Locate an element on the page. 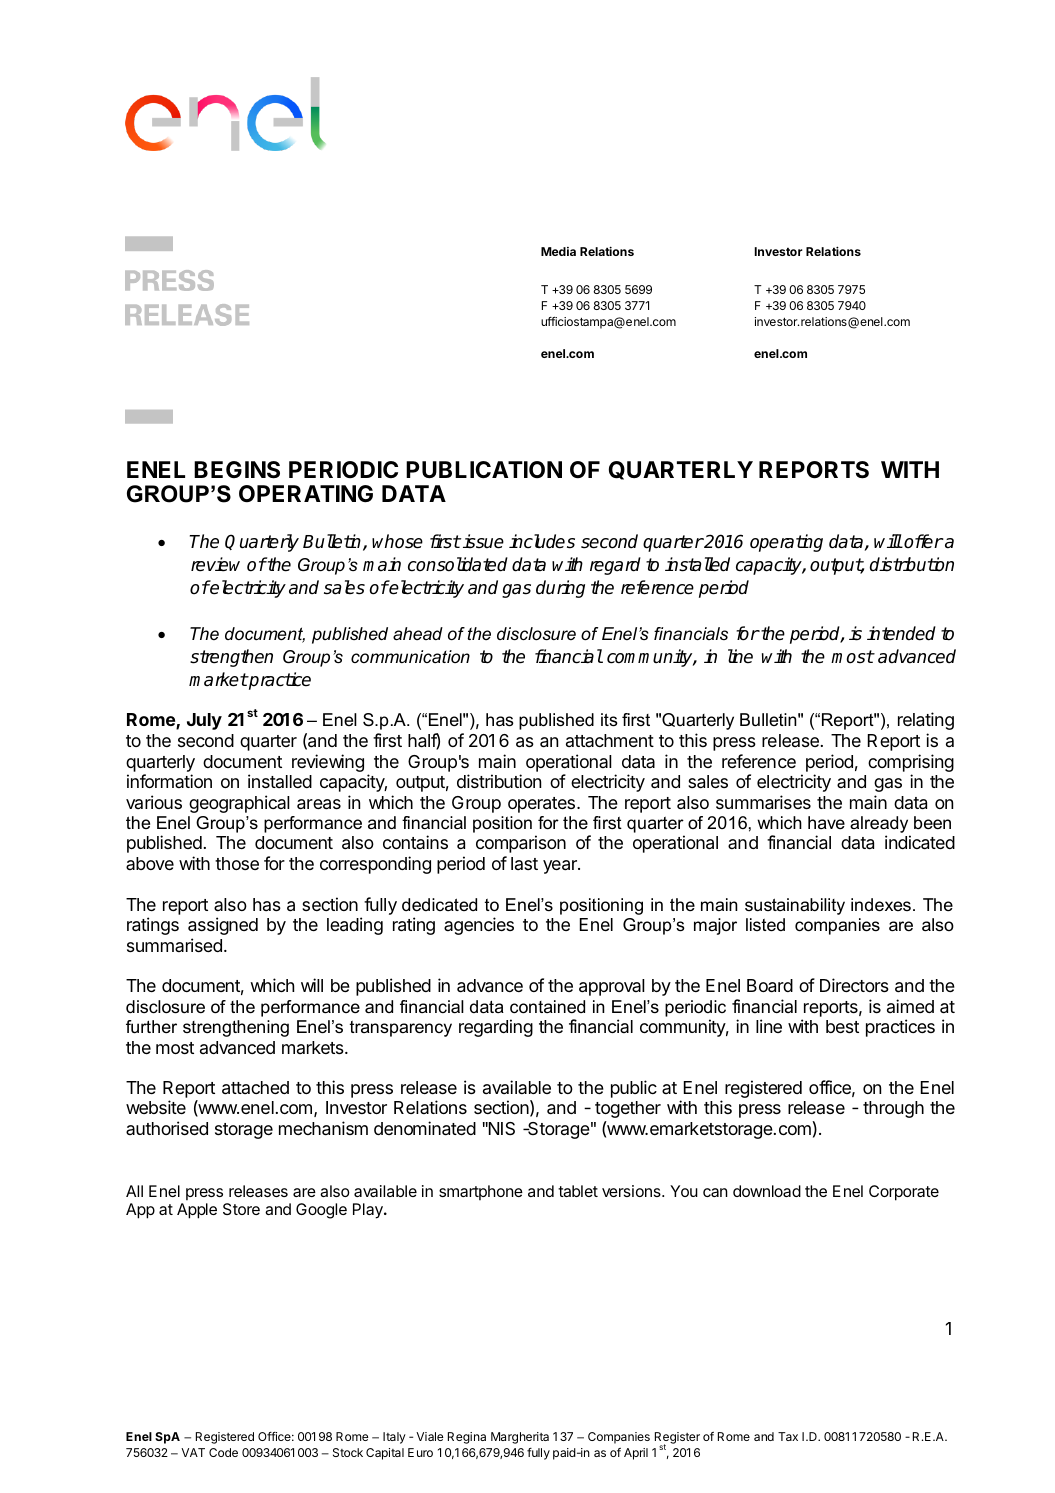 Image resolution: width=1055 pixels, height=1493 pixels. BEGINS is located at coordinates (237, 470).
